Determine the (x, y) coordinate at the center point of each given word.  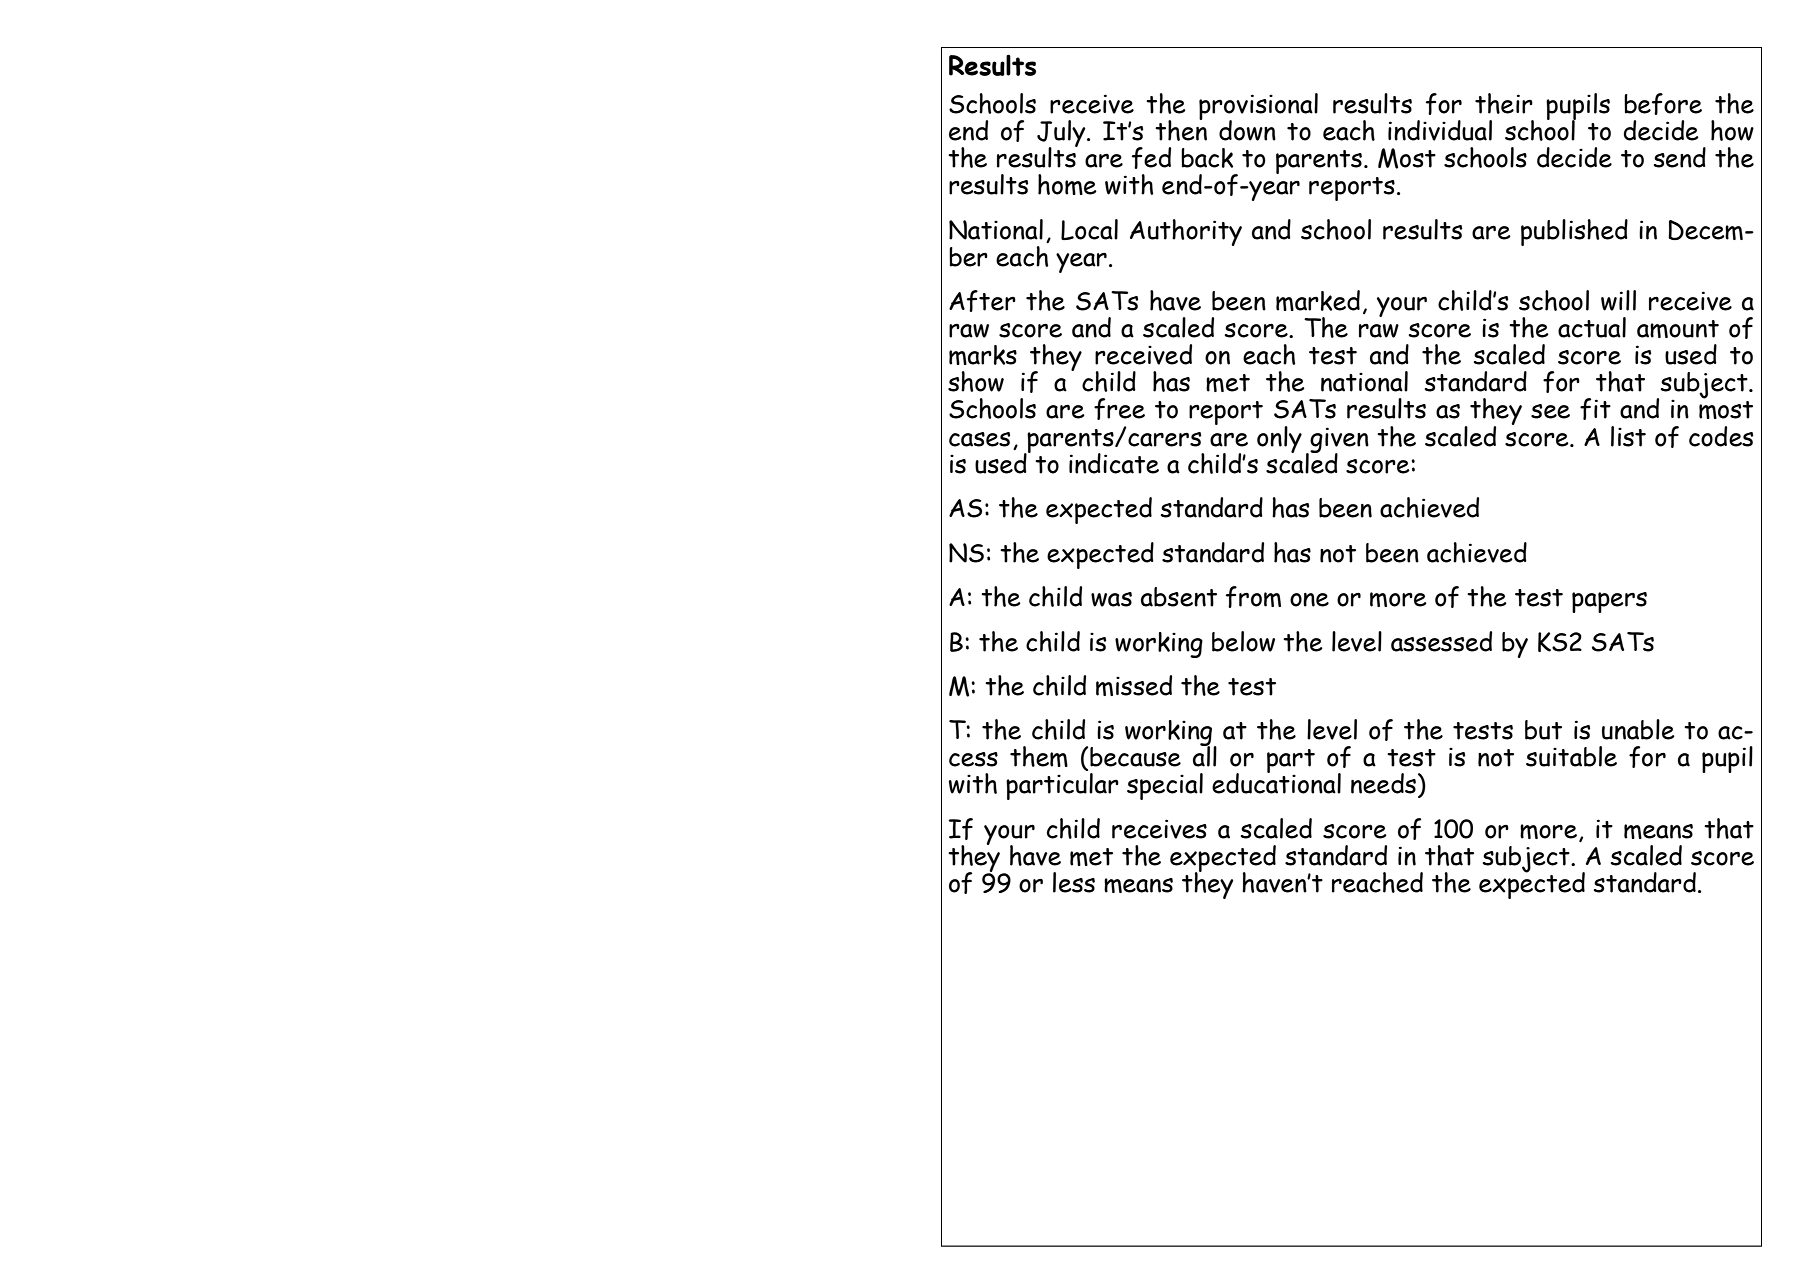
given (1338, 441)
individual (1440, 130)
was (1111, 599)
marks (983, 355)
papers (1609, 602)
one (1309, 600)
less (1074, 882)
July (1062, 134)
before (1663, 104)
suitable (1571, 756)
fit (1595, 409)
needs (1383, 783)
